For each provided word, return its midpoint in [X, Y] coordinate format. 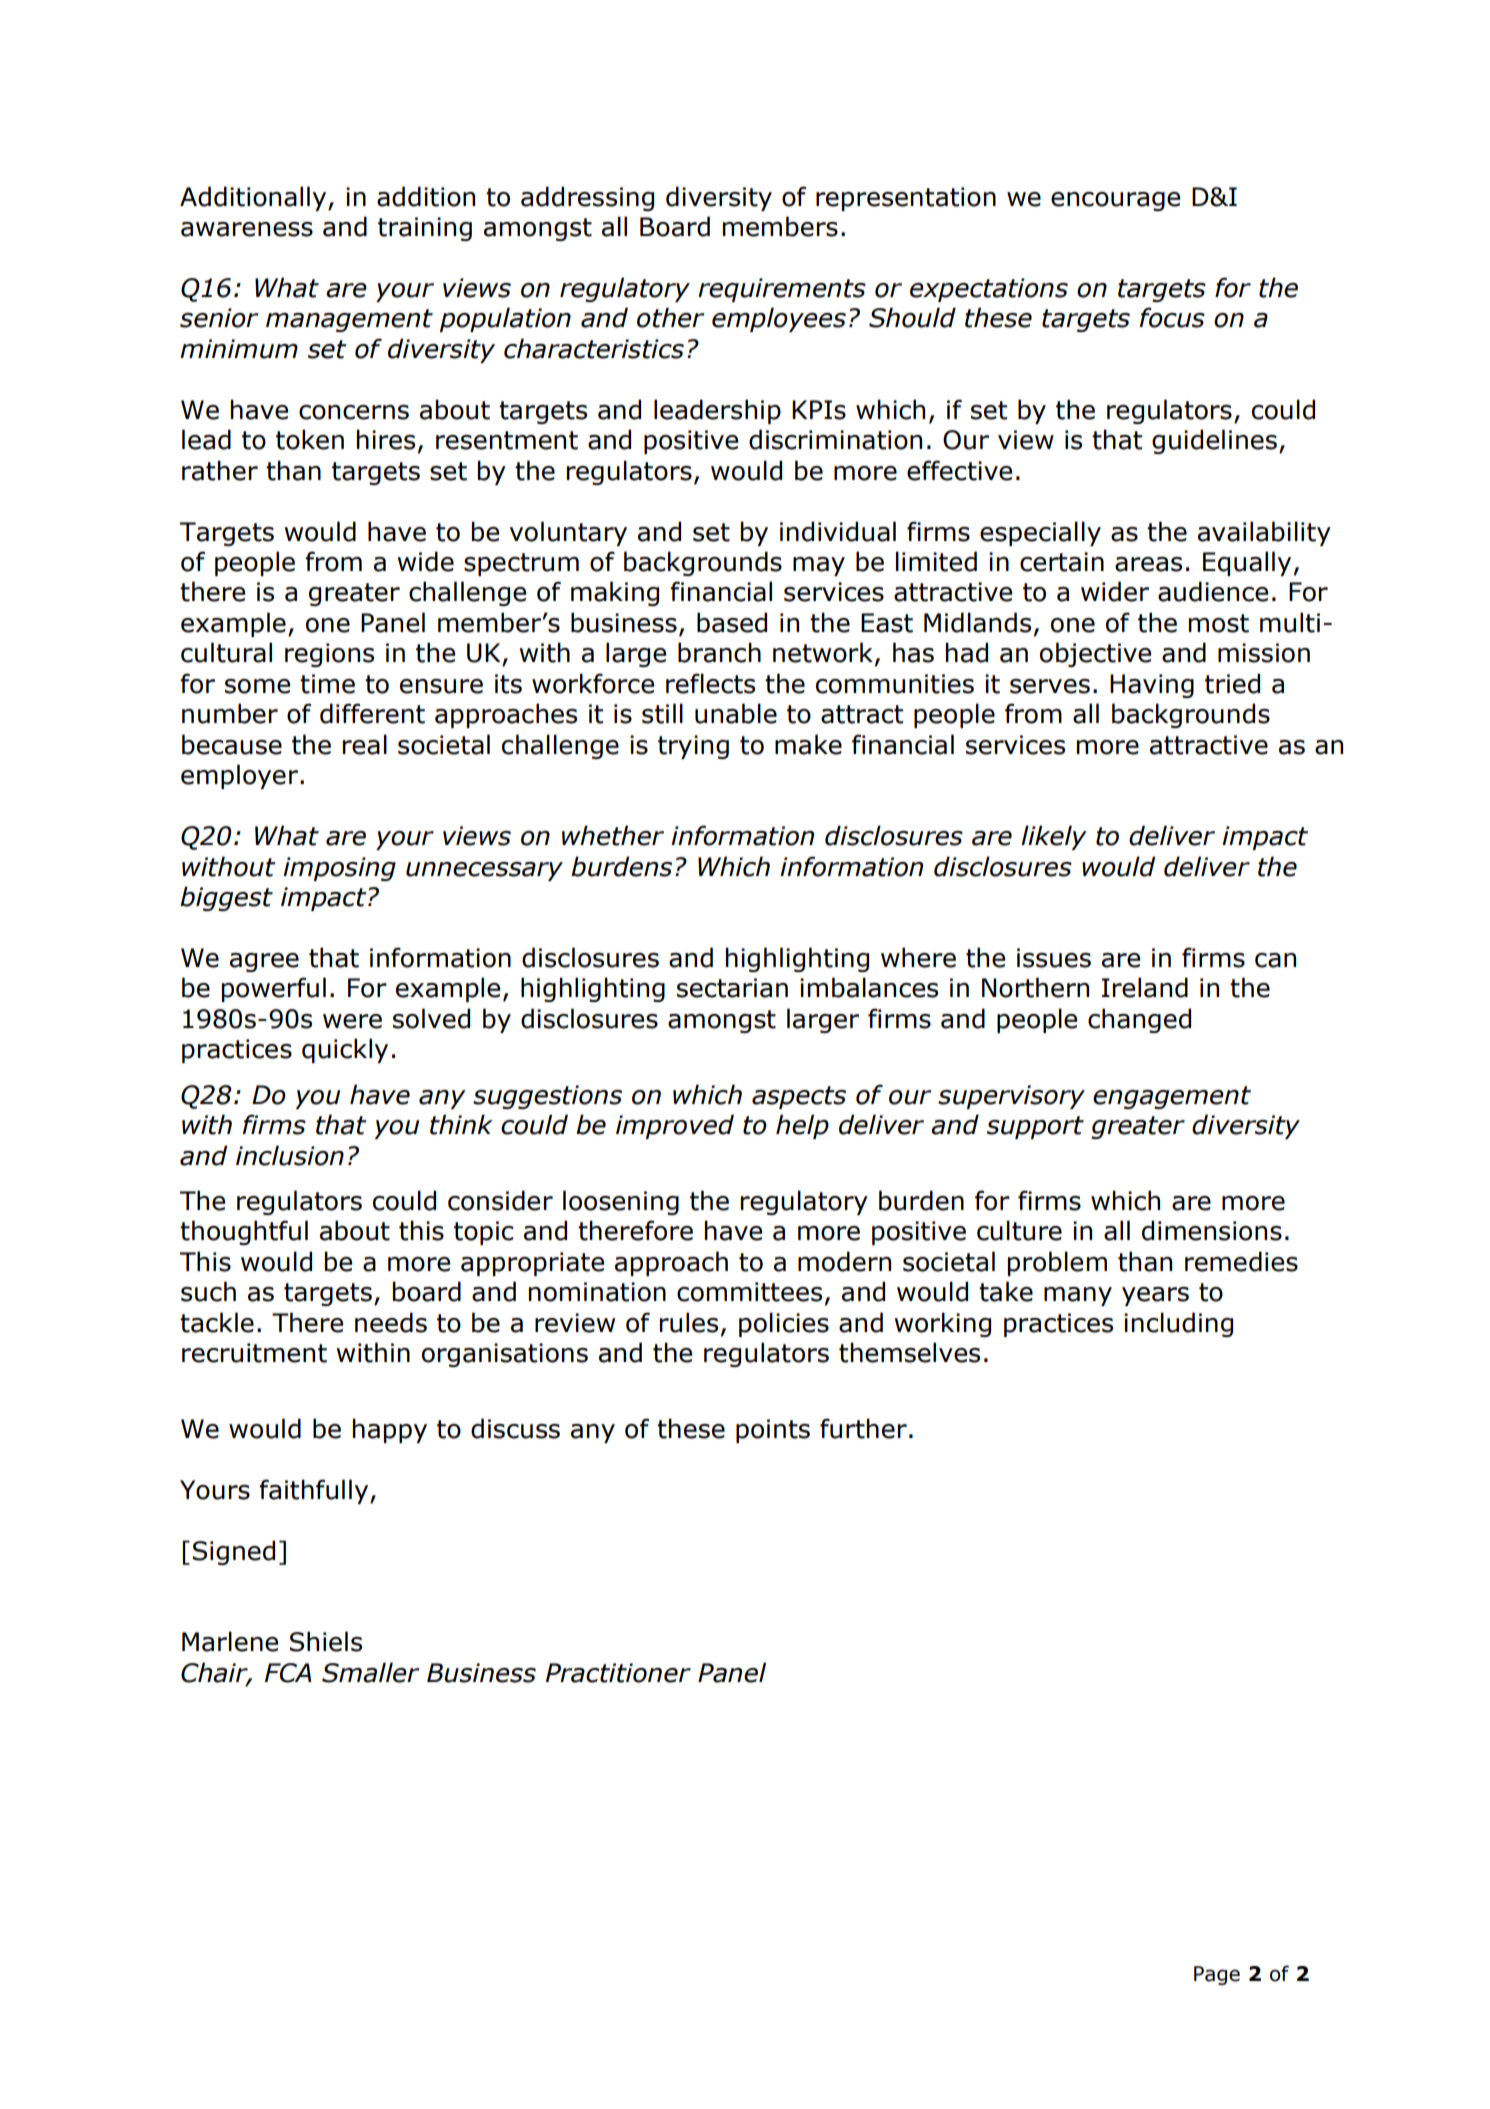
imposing [339, 869]
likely [1054, 837]
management [349, 320]
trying [693, 747]
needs [391, 1322]
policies [784, 1324]
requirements [782, 290]
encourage [1115, 201]
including [1178, 1324]
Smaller [370, 1672]
